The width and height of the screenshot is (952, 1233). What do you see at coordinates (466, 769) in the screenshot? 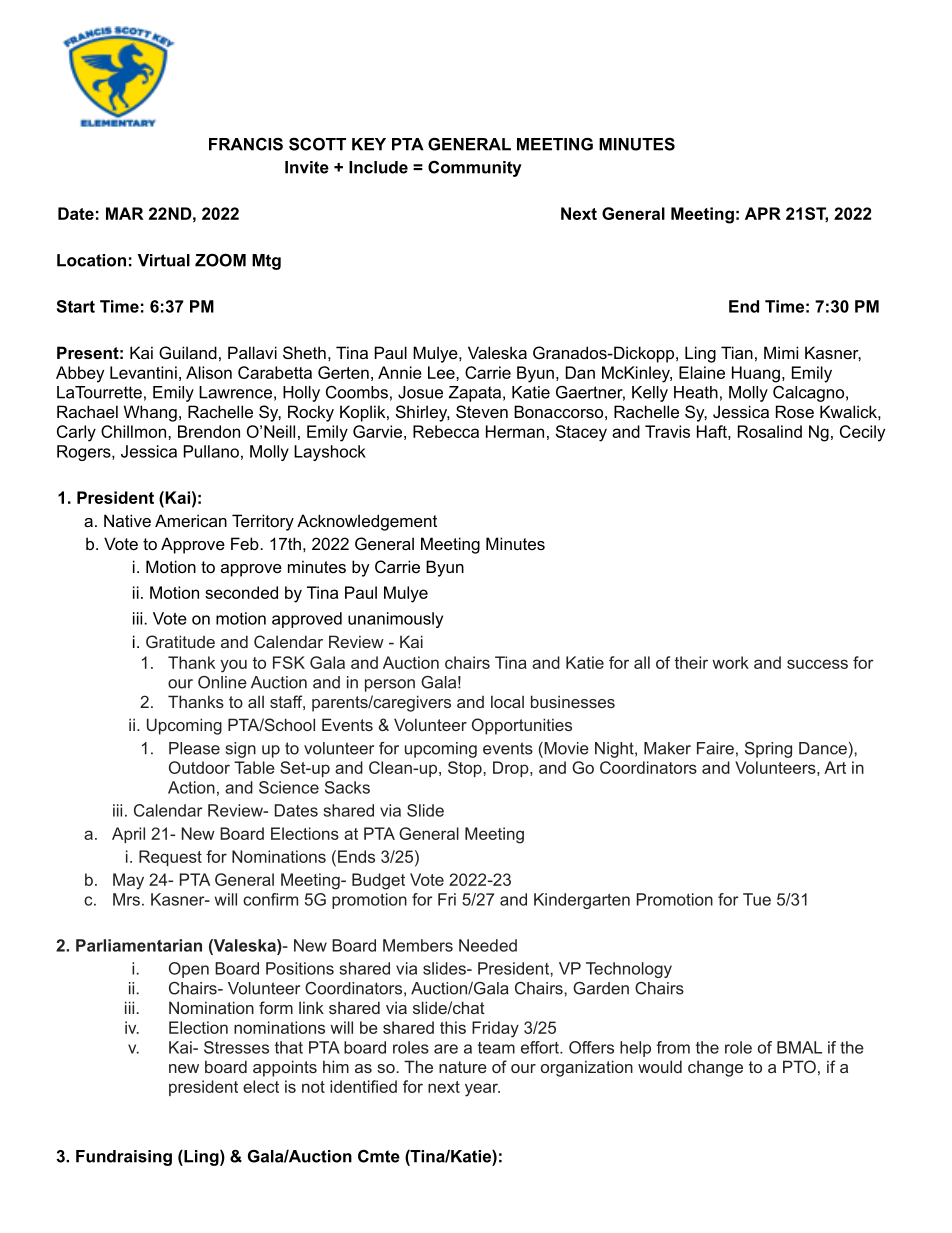
I see `Stop` at bounding box center [466, 769].
